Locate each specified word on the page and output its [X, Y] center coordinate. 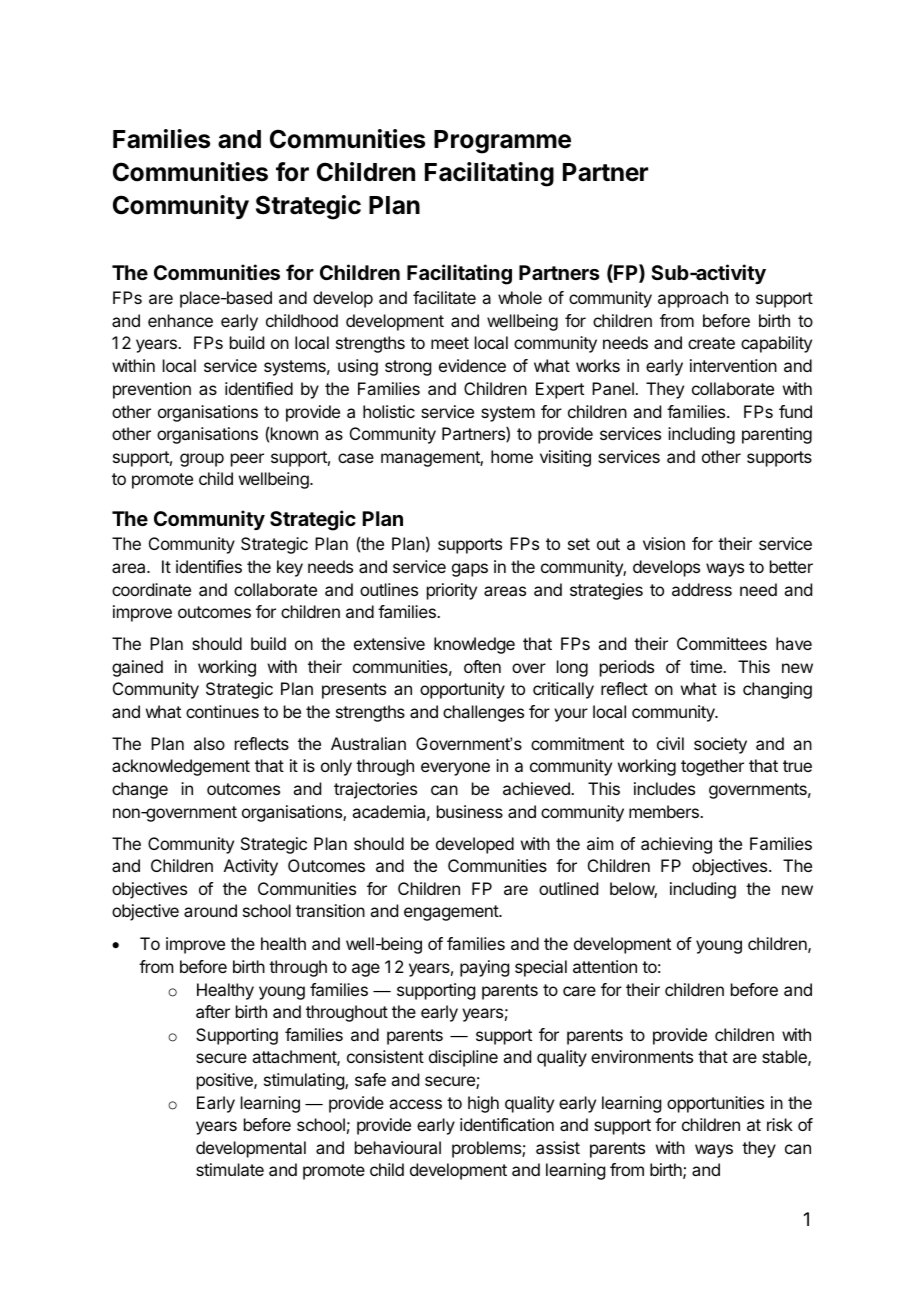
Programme [502, 142]
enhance [180, 320]
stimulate [230, 1169]
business [470, 811]
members [665, 811]
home [512, 456]
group [202, 460]
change [140, 790]
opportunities [715, 1104]
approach [693, 299]
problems [487, 1149]
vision [664, 543]
